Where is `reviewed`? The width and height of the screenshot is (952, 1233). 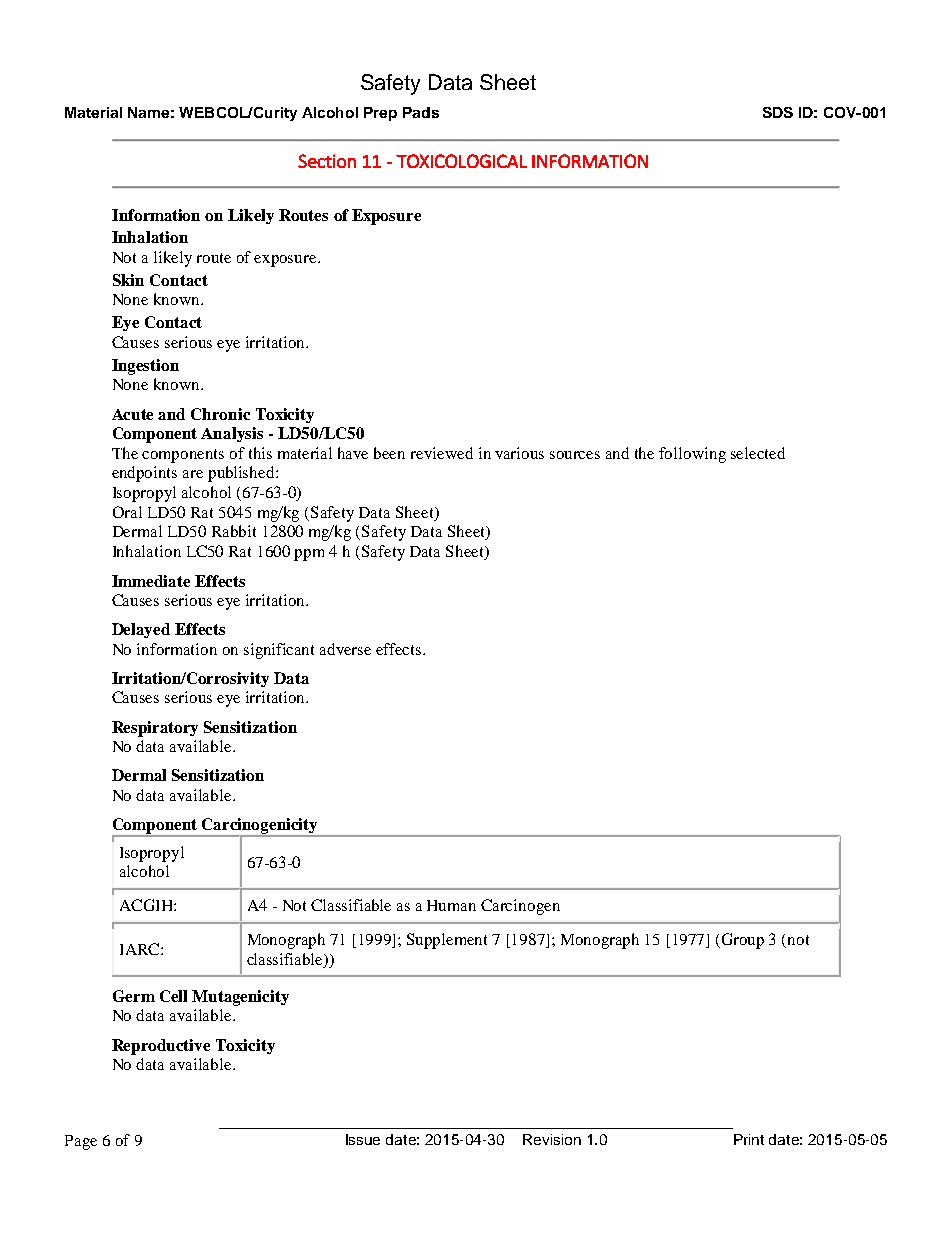 reviewed is located at coordinates (442, 453).
